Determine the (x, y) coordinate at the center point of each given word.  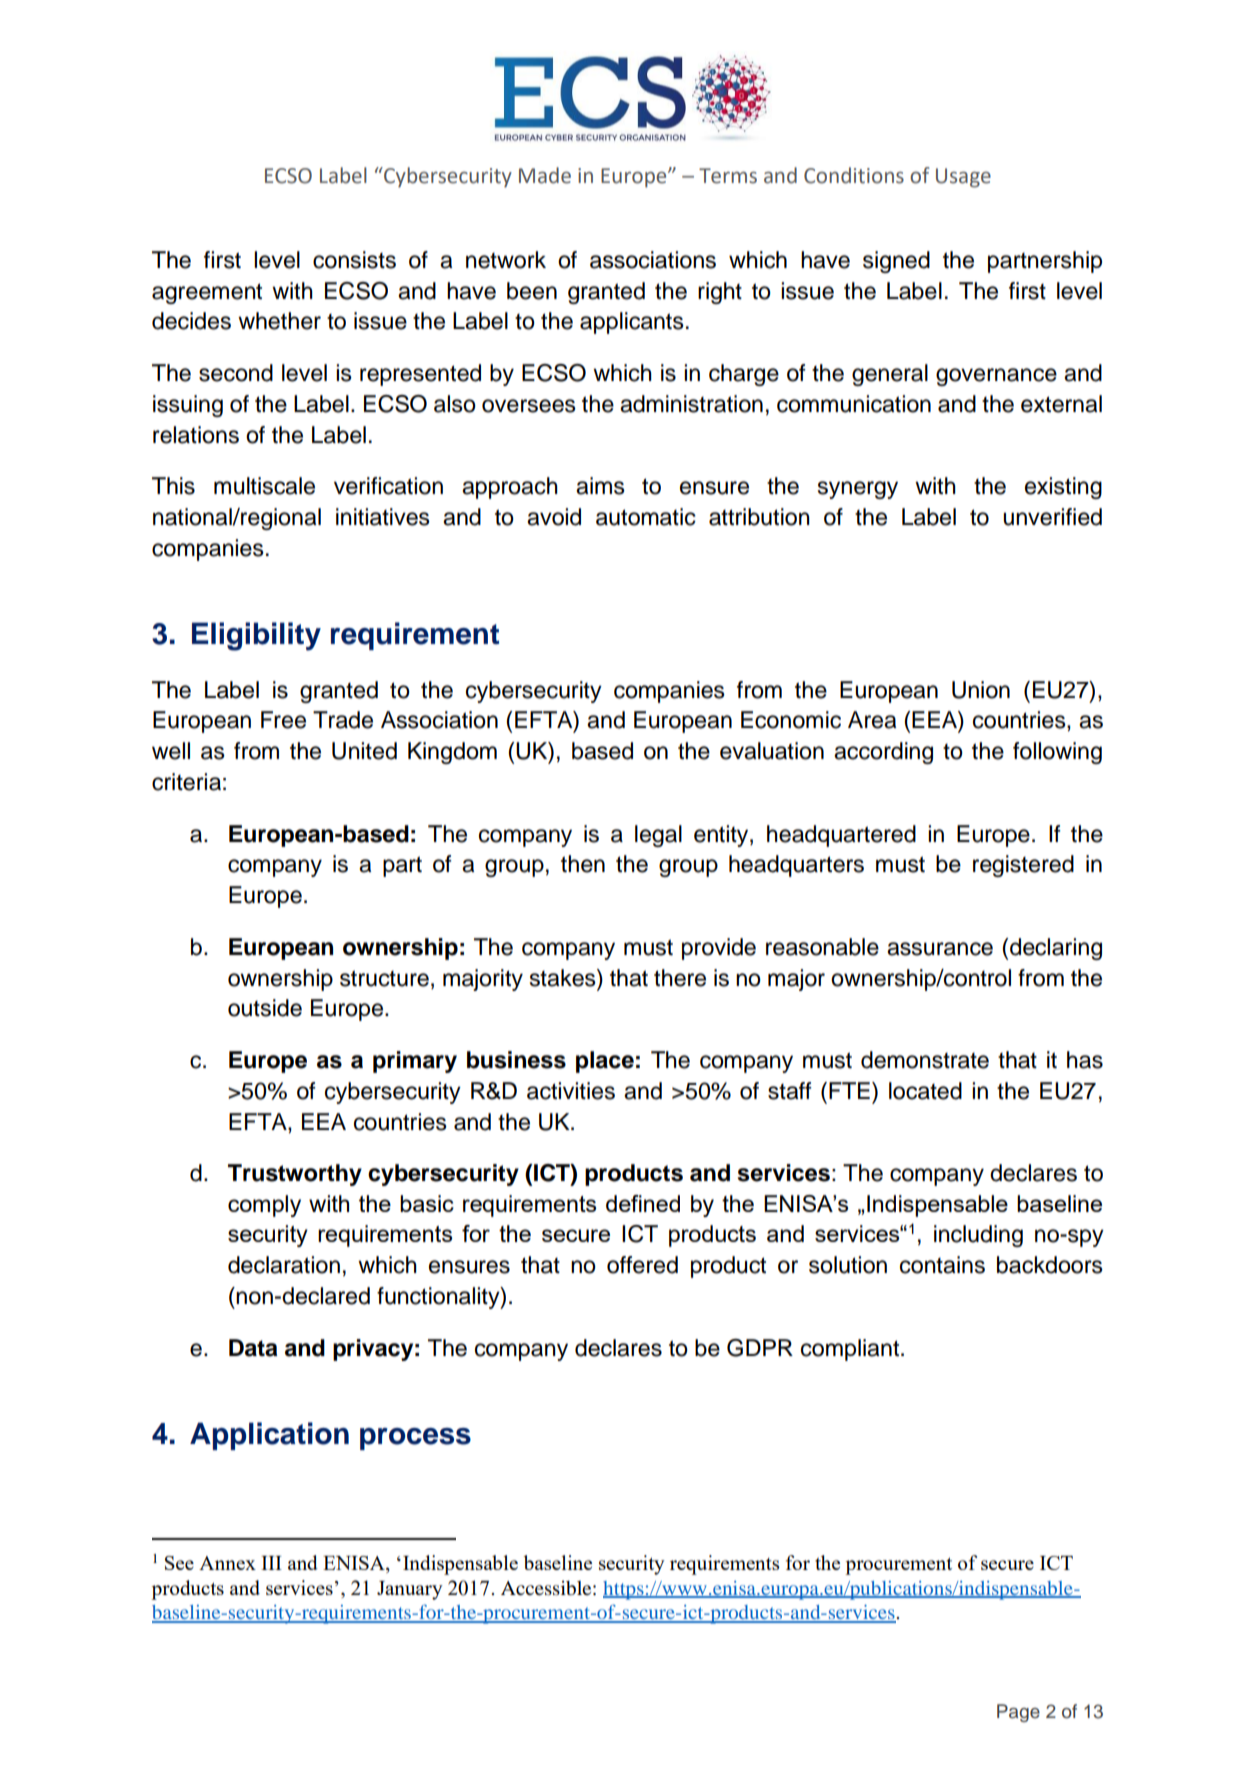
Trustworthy (295, 1175)
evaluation (772, 751)
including (978, 1236)
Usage (963, 178)
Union (981, 690)
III (271, 1563)
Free (283, 720)
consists (354, 260)
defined (643, 1203)
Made (545, 175)
